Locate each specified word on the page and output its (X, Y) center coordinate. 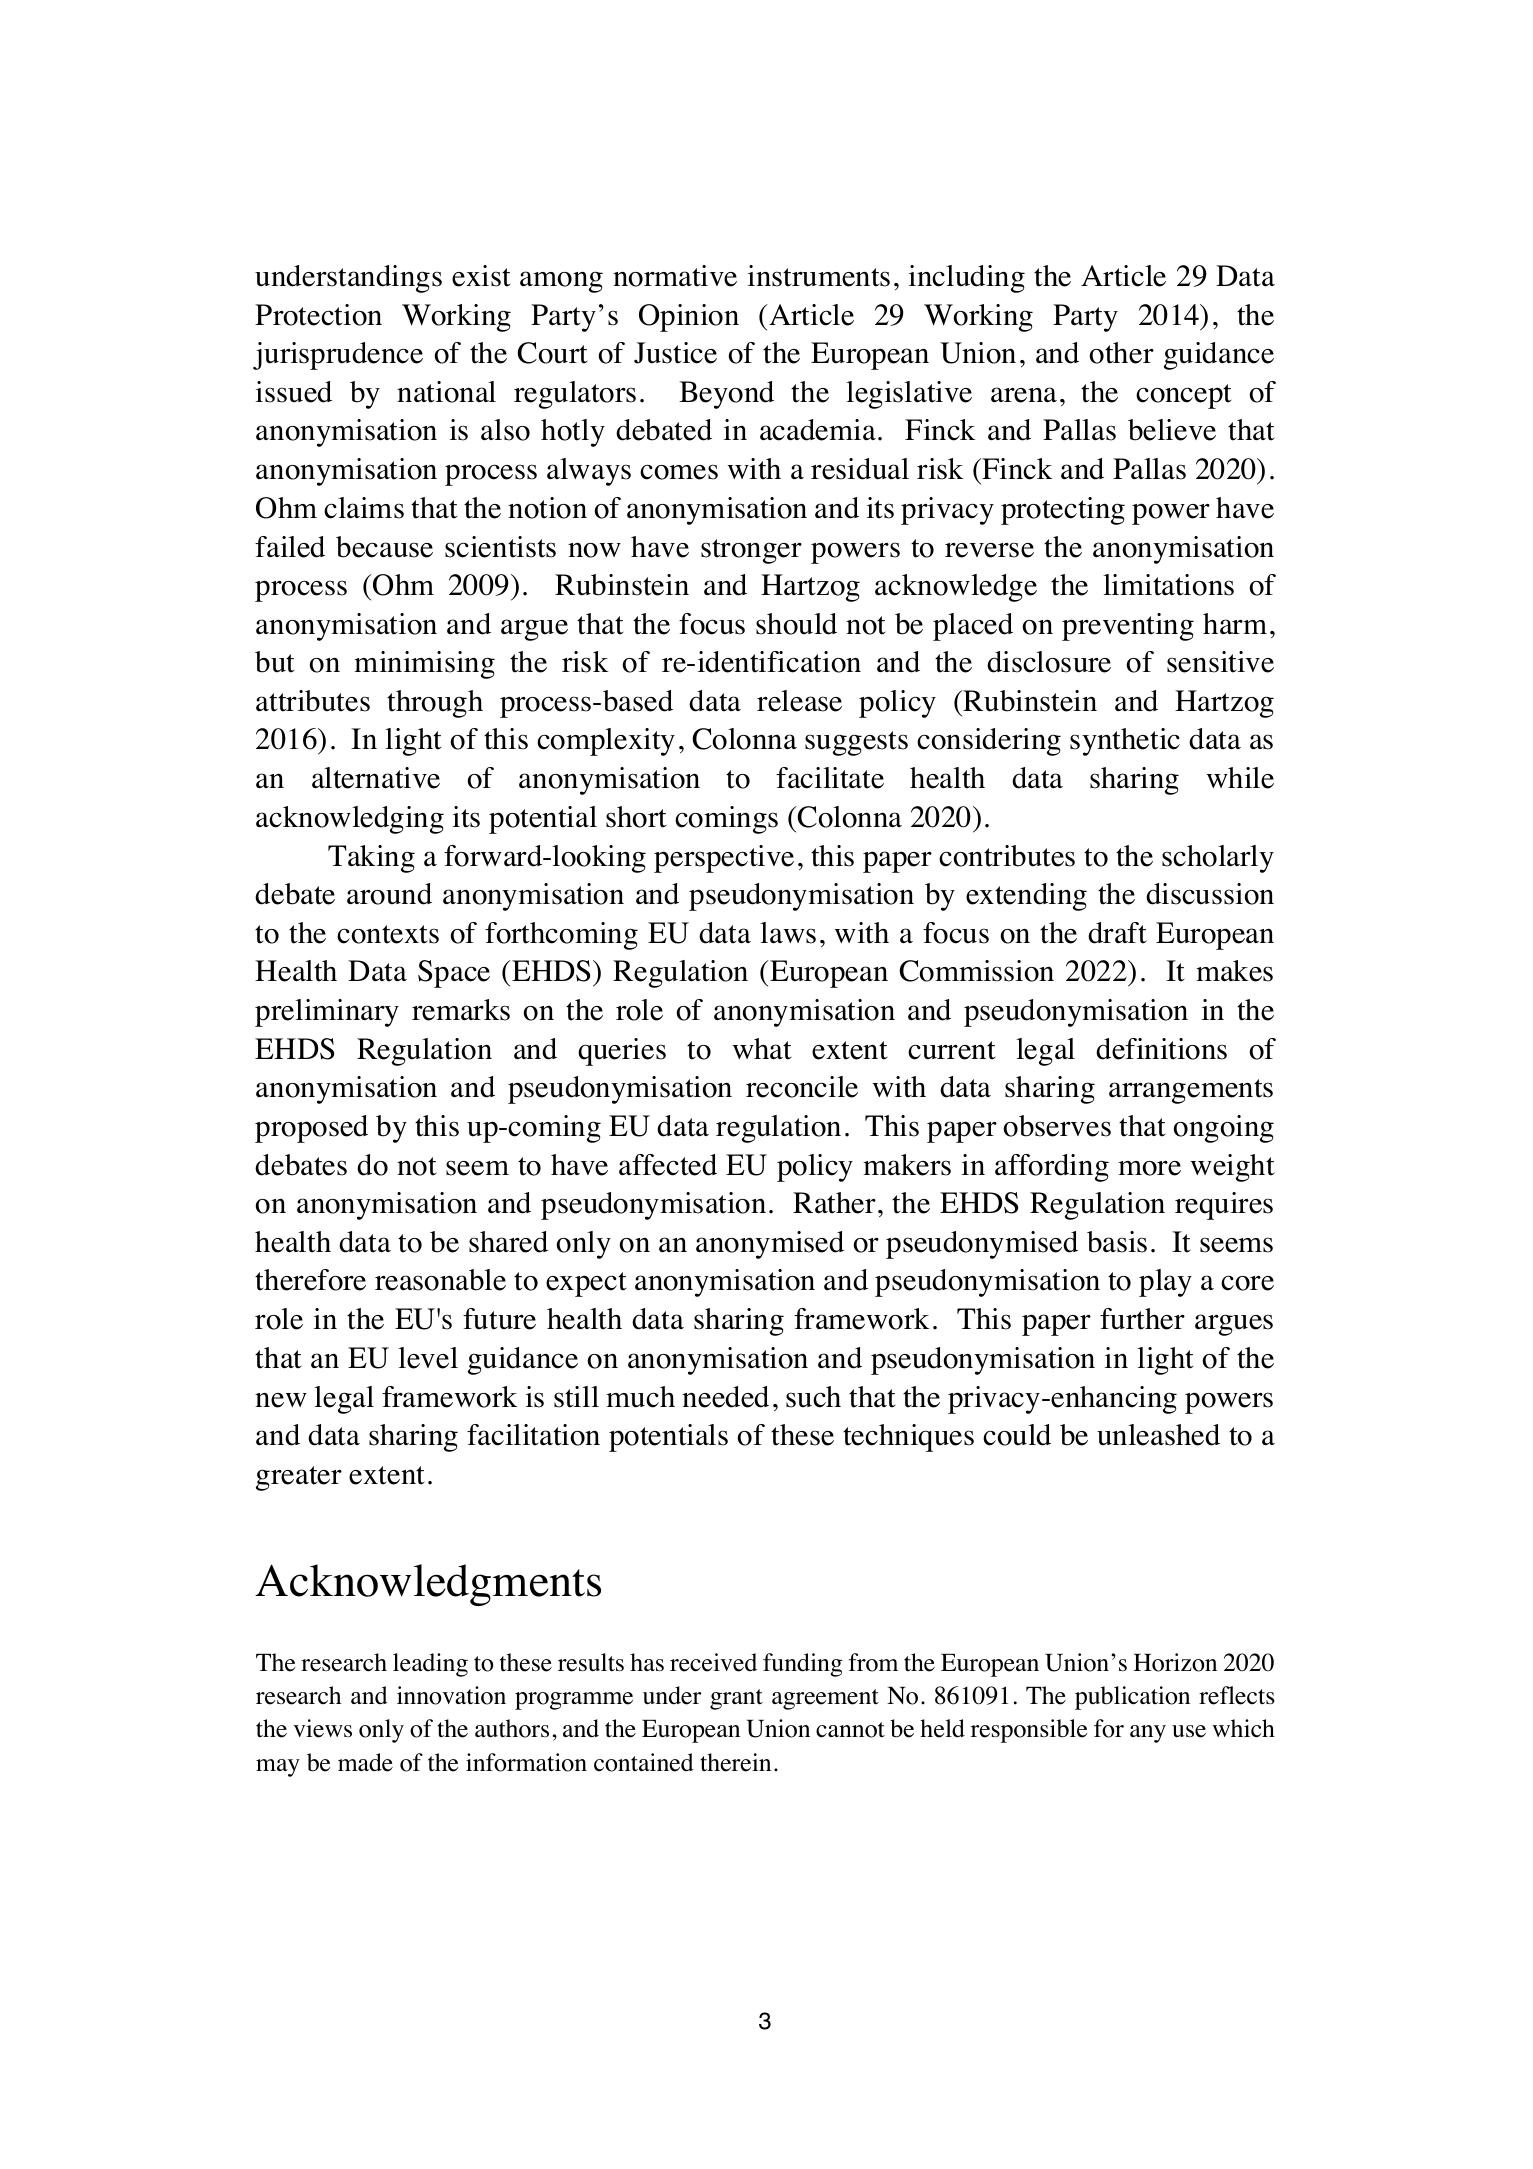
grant (736, 1699)
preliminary (327, 1013)
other (1122, 353)
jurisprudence (338, 356)
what (762, 1049)
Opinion (689, 318)
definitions (1161, 1049)
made (365, 1762)
